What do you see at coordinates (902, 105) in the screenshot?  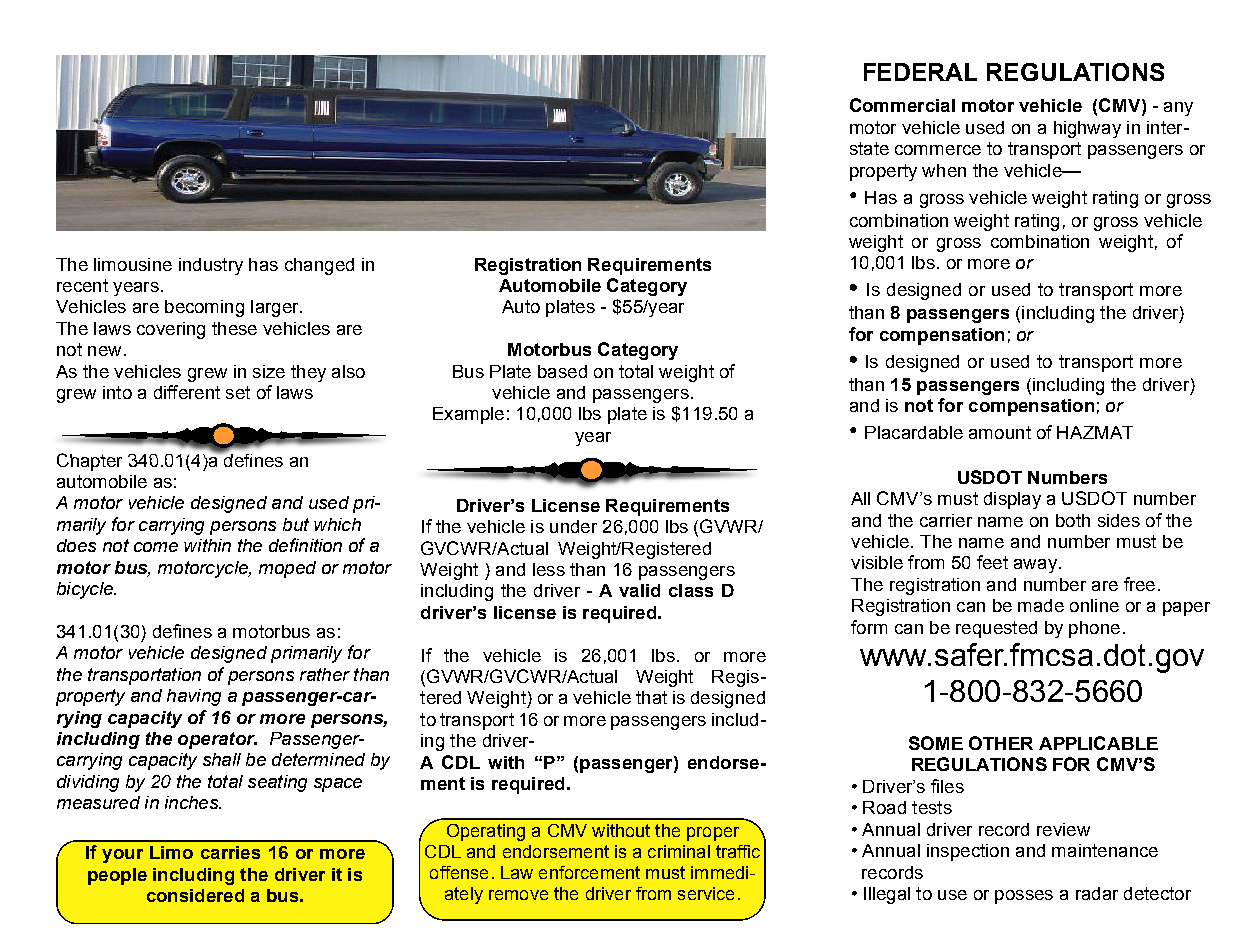 I see `Commercial` at bounding box center [902, 105].
